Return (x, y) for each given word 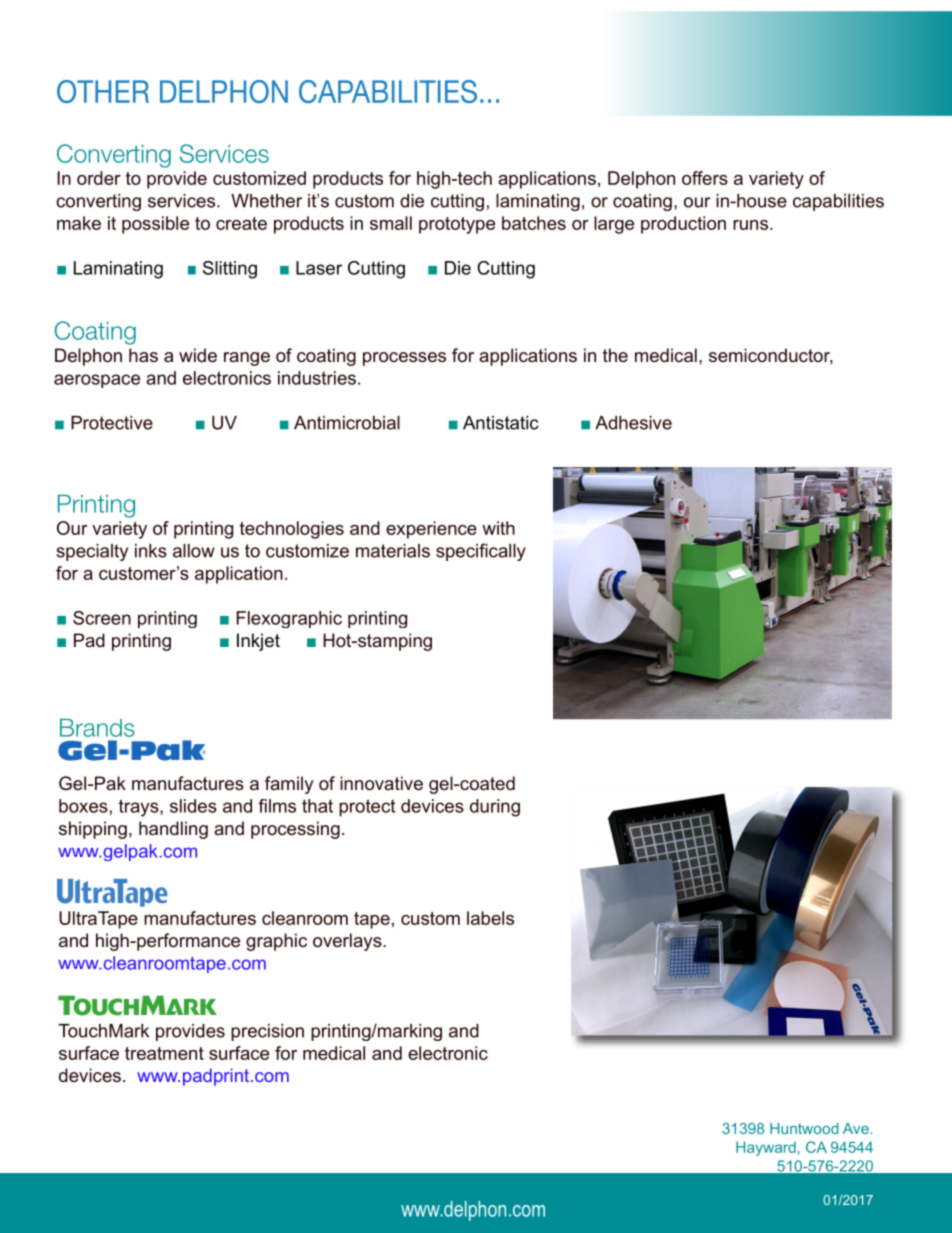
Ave (857, 1128)
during (495, 808)
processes (404, 359)
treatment (164, 1053)
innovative (381, 783)
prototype (457, 225)
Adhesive (633, 423)
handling (173, 830)
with (498, 528)
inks (151, 551)
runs (750, 225)
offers (705, 178)
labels (490, 918)
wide (198, 355)
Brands (97, 728)
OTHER (103, 91)
